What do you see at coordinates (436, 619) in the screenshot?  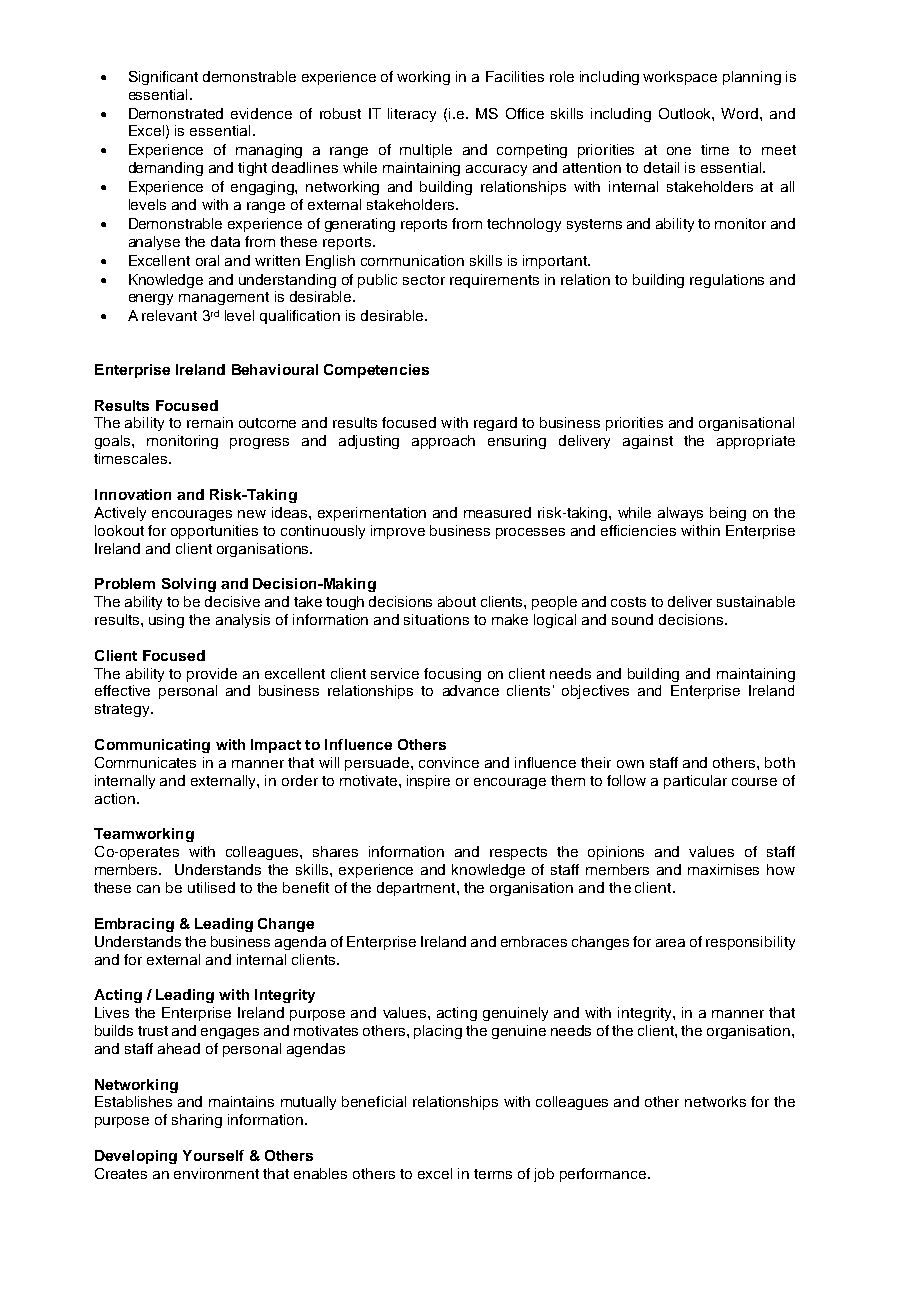 I see `situations` at bounding box center [436, 619].
